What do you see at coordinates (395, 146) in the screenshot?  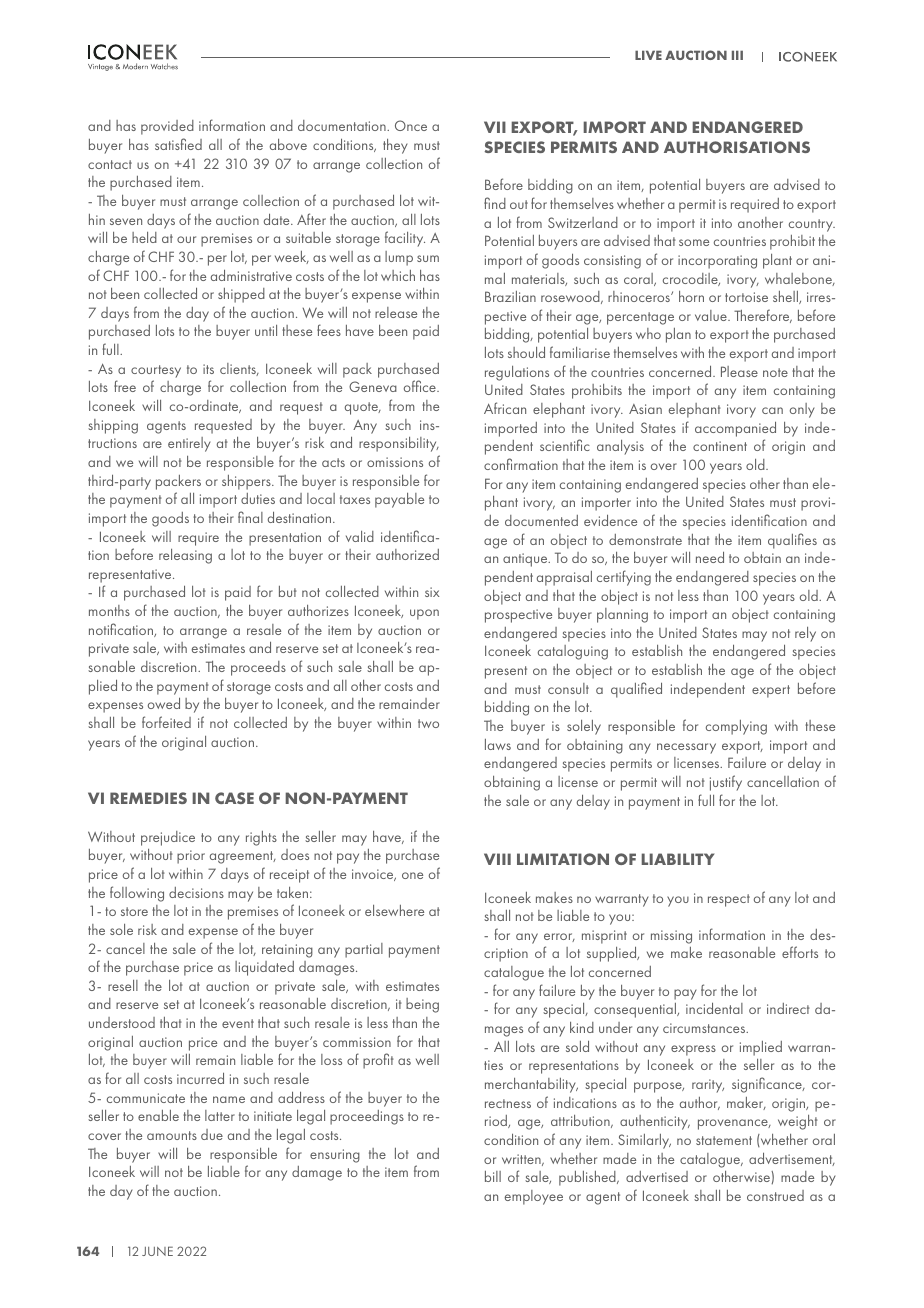 I see `they` at bounding box center [395, 146].
